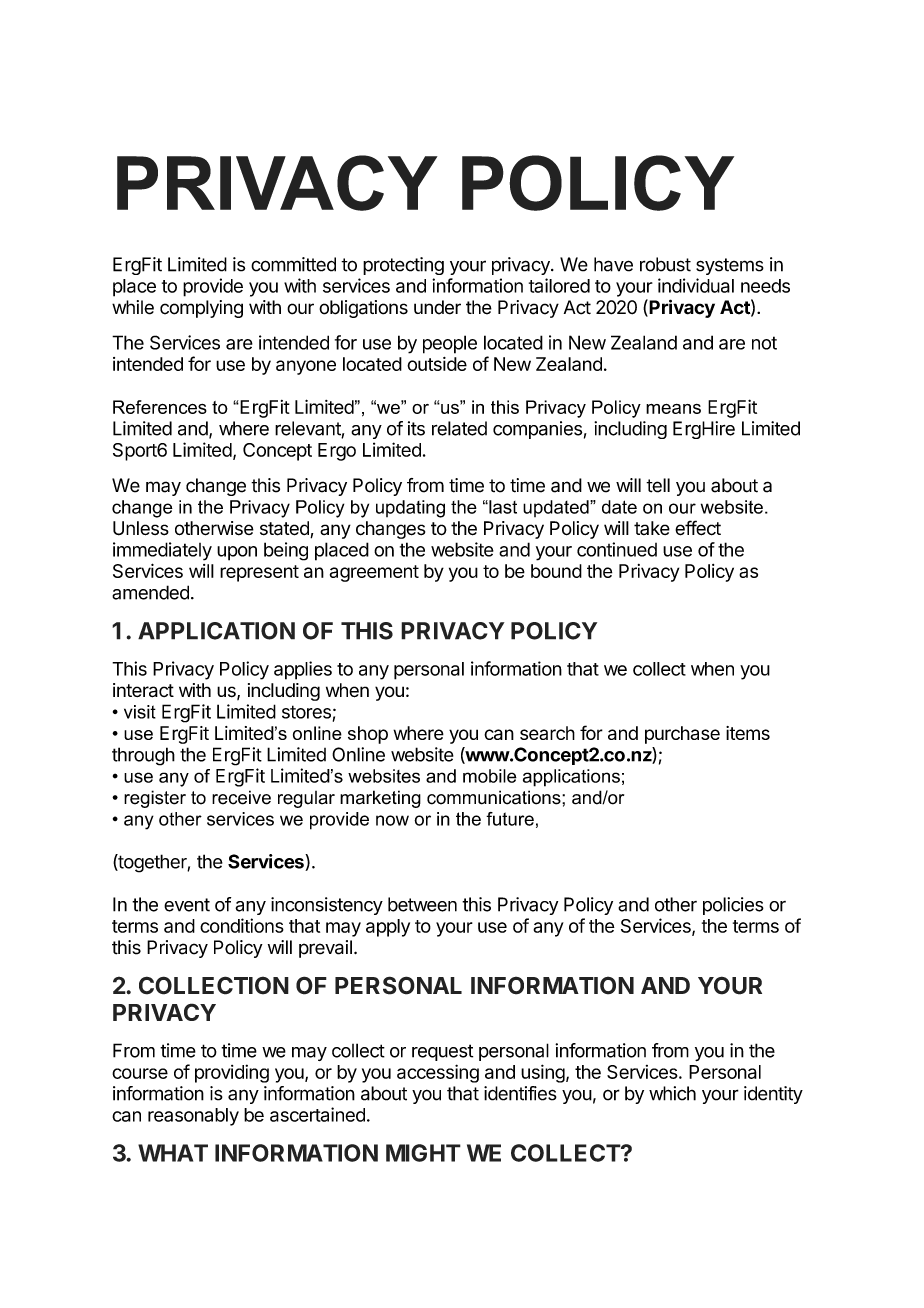 Image resolution: width=924 pixels, height=1308 pixels. Describe the element at coordinates (696, 285) in the screenshot. I see `individual` at that location.
